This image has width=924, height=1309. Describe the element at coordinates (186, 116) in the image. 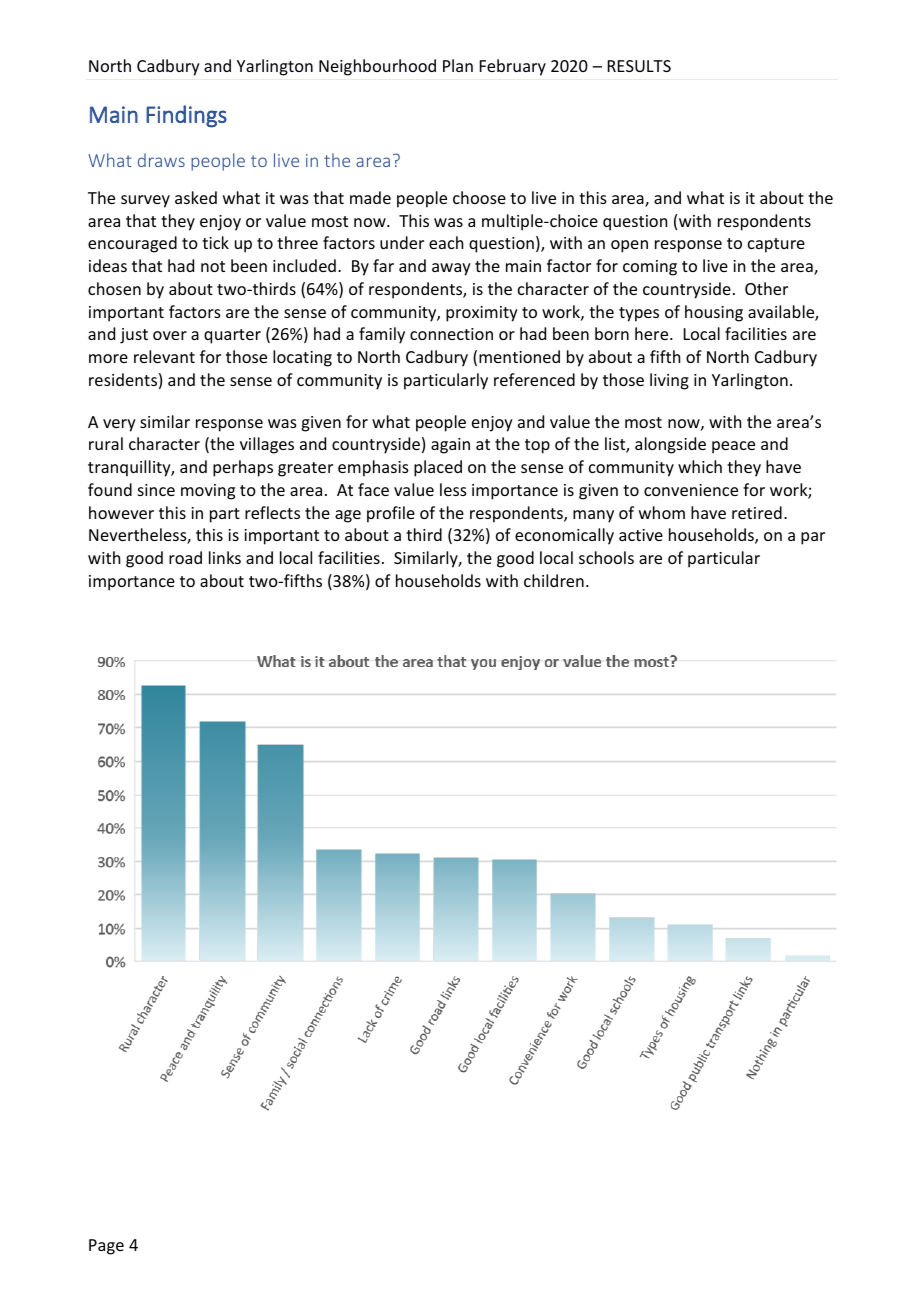

I see `Findings` at that location.
